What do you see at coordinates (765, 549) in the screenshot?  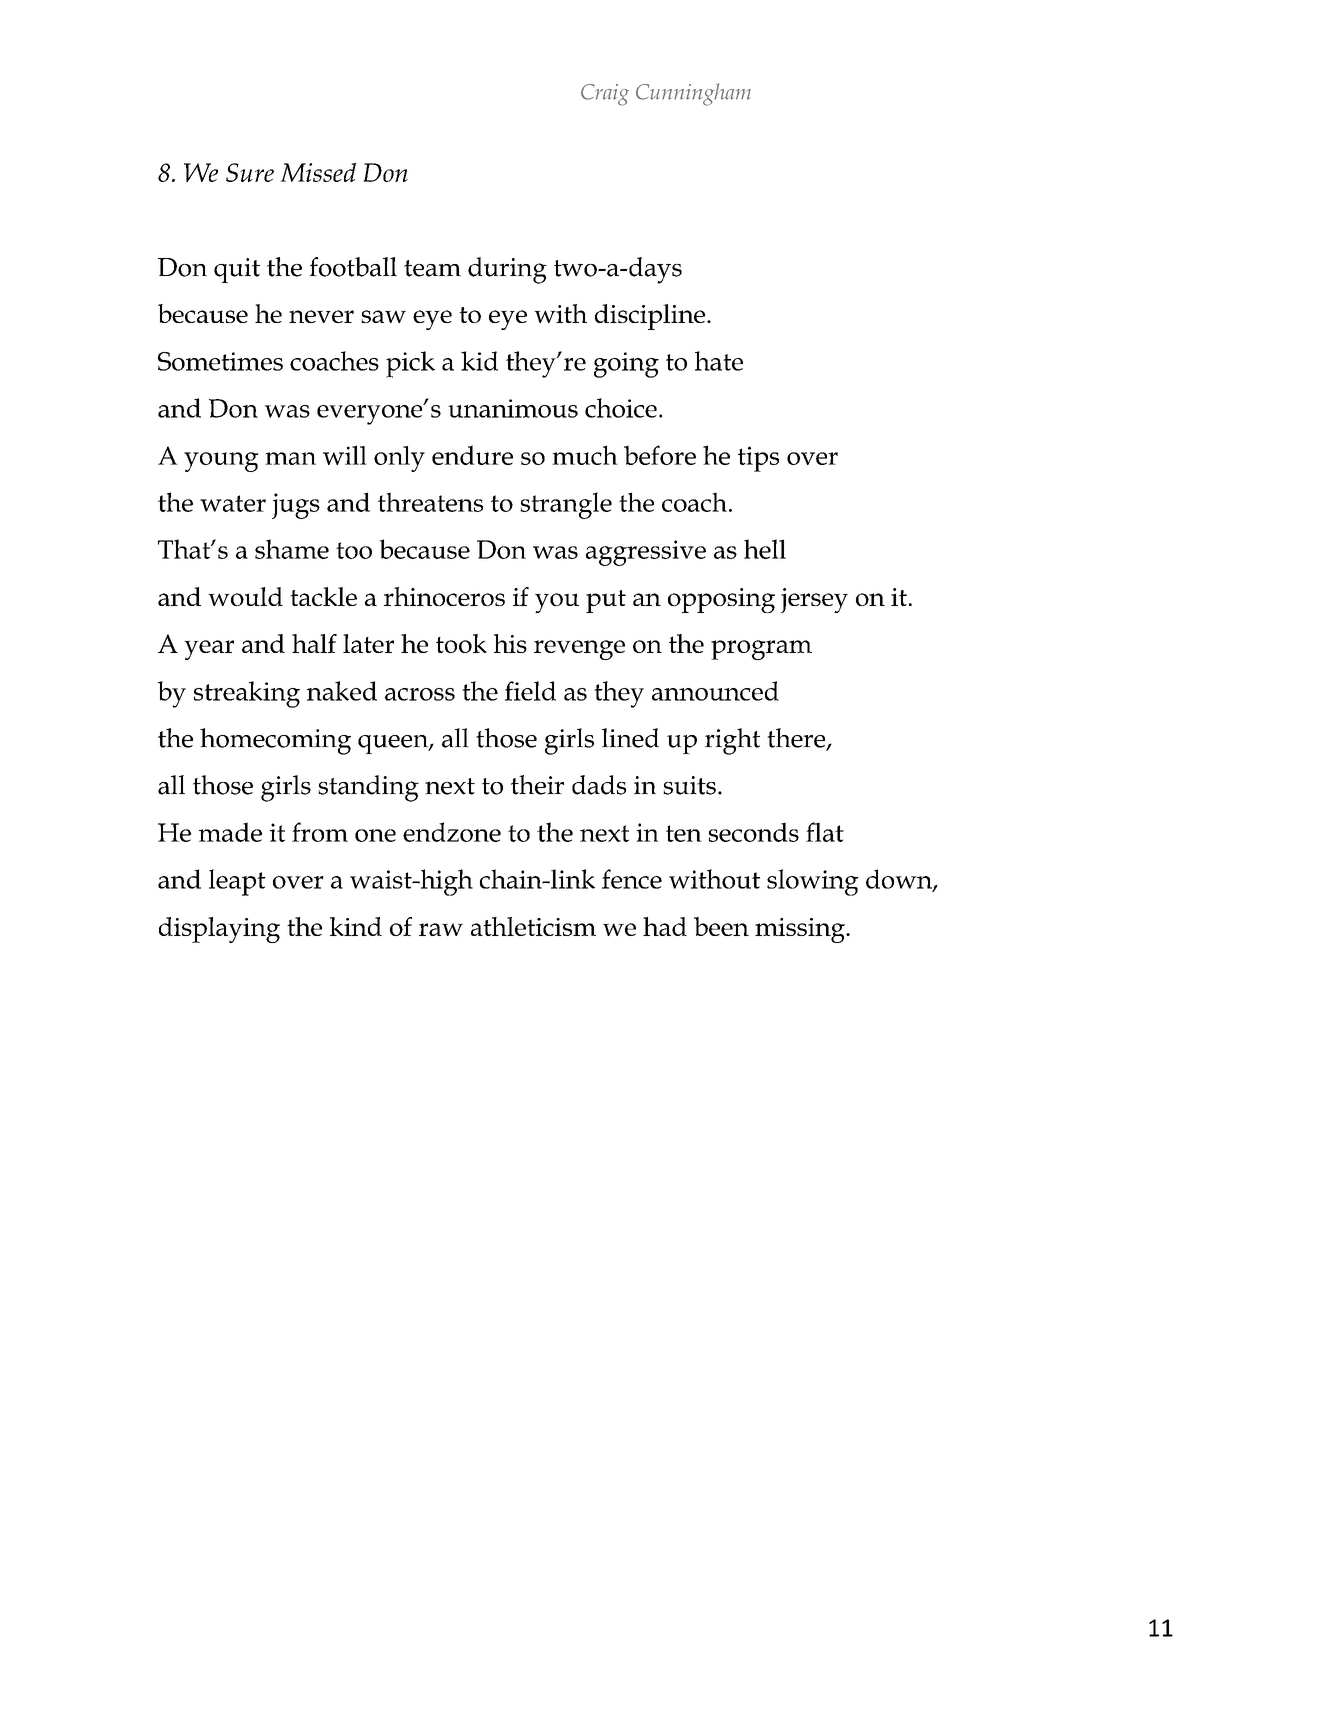 I see `hell` at bounding box center [765, 549].
